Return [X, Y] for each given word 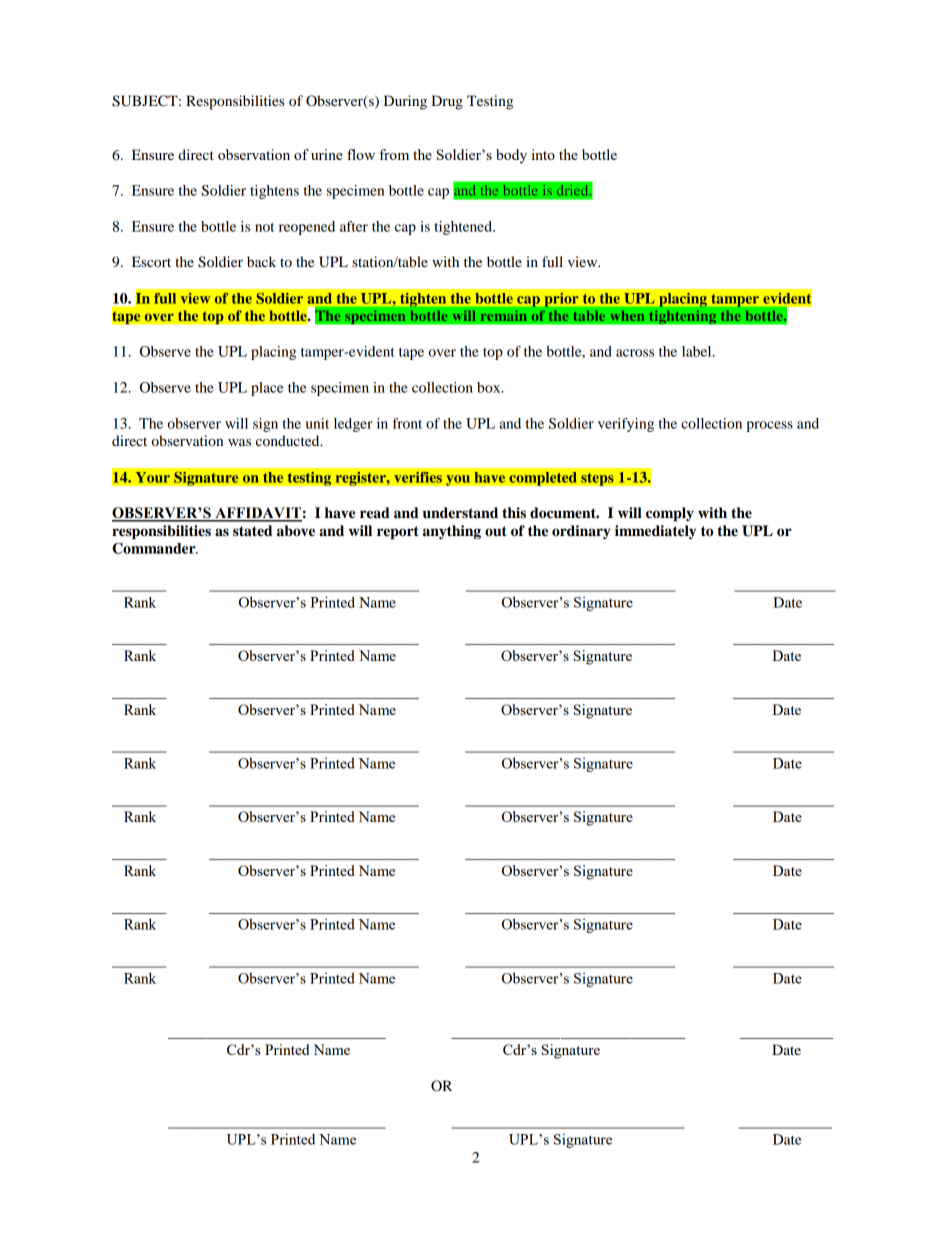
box [490, 387]
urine [326, 154]
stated [252, 531]
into [543, 154]
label [698, 351]
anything [452, 532]
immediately [655, 532]
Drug [447, 102]
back [261, 261]
